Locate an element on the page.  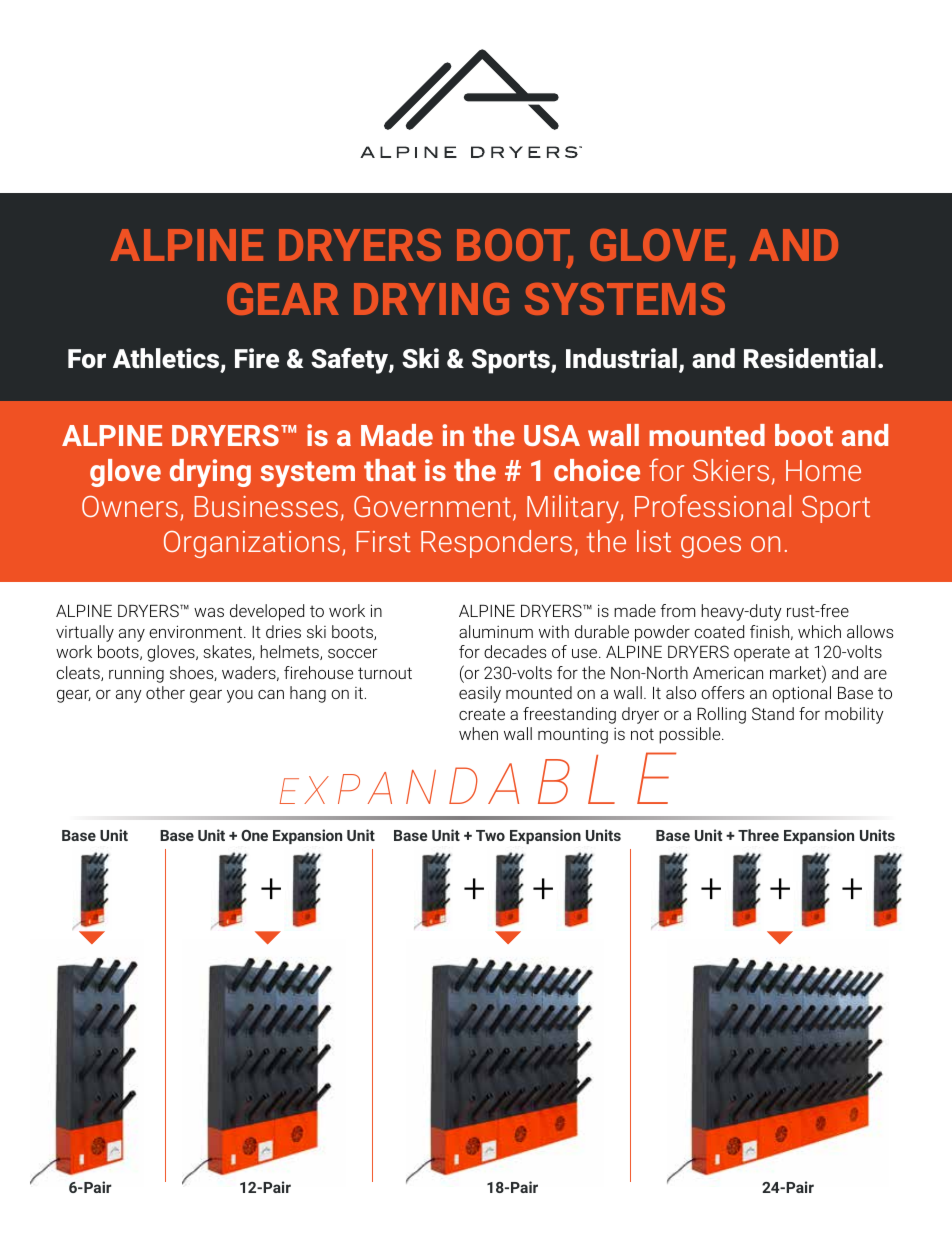
was is located at coordinates (209, 612).
